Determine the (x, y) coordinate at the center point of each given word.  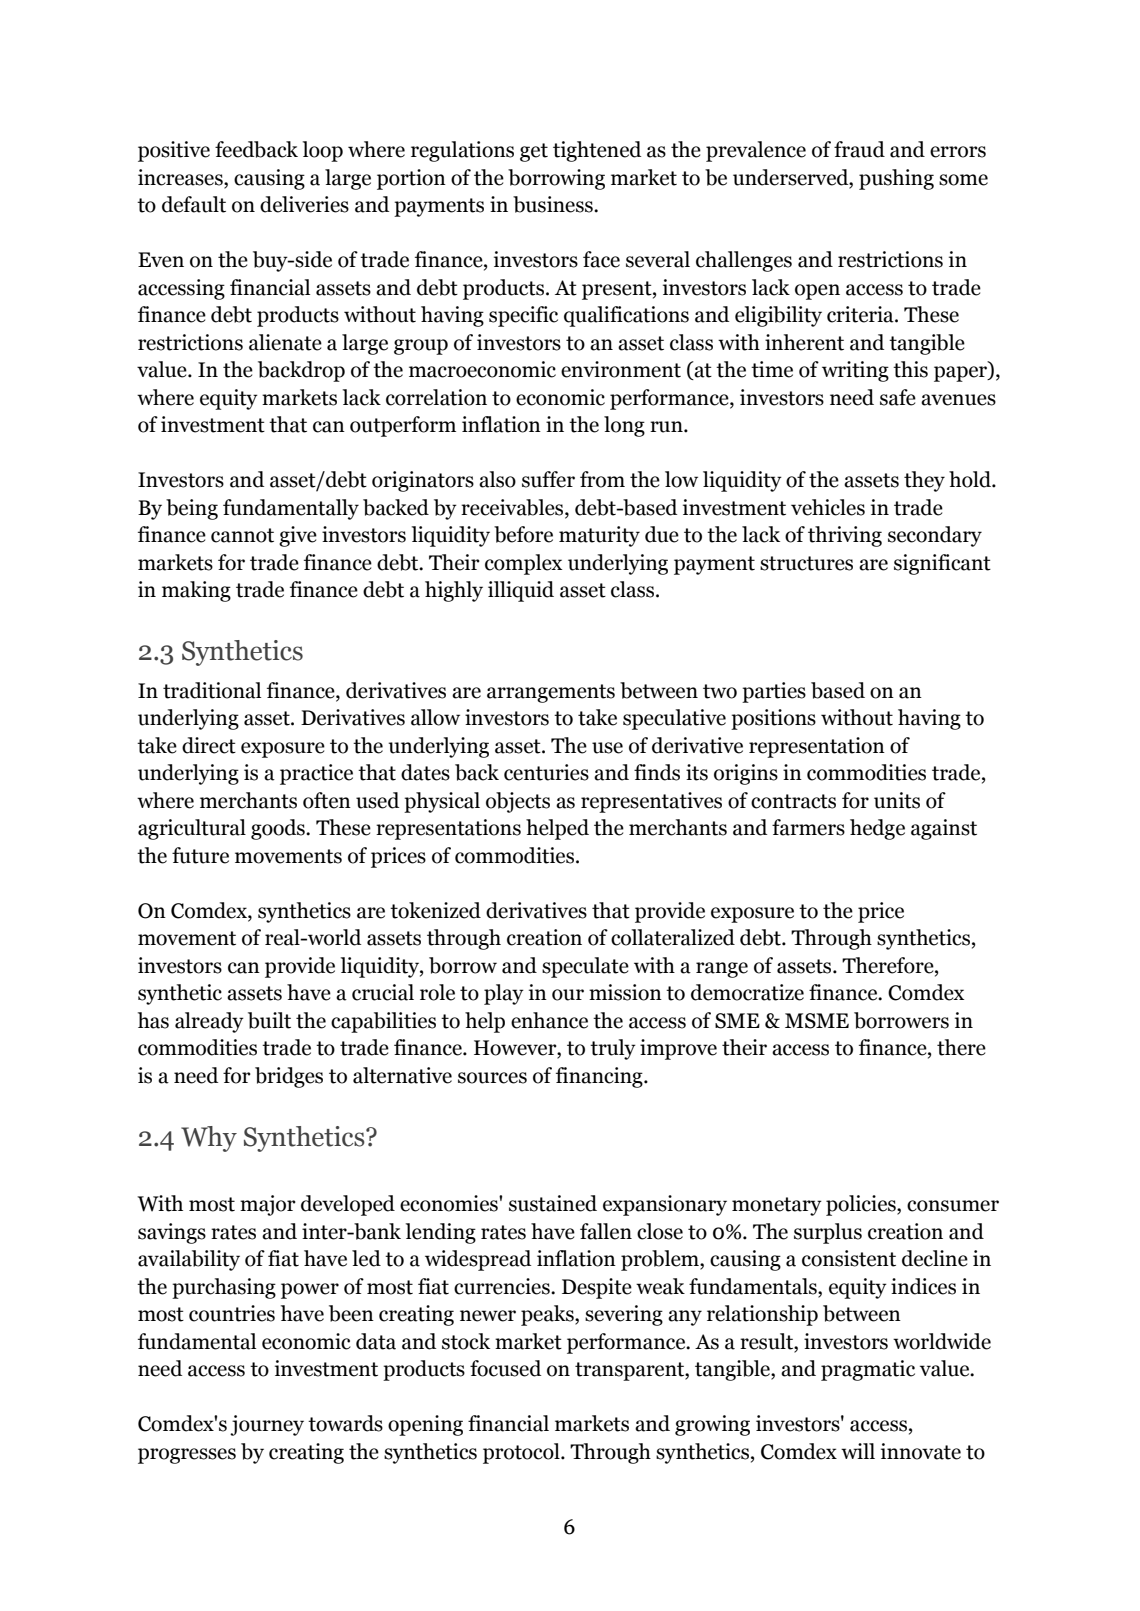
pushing (896, 179)
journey (267, 1425)
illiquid (521, 591)
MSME (817, 1021)
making (196, 591)
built (269, 1020)
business (554, 204)
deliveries (304, 204)
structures (806, 563)
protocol (522, 1453)
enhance (549, 1020)
